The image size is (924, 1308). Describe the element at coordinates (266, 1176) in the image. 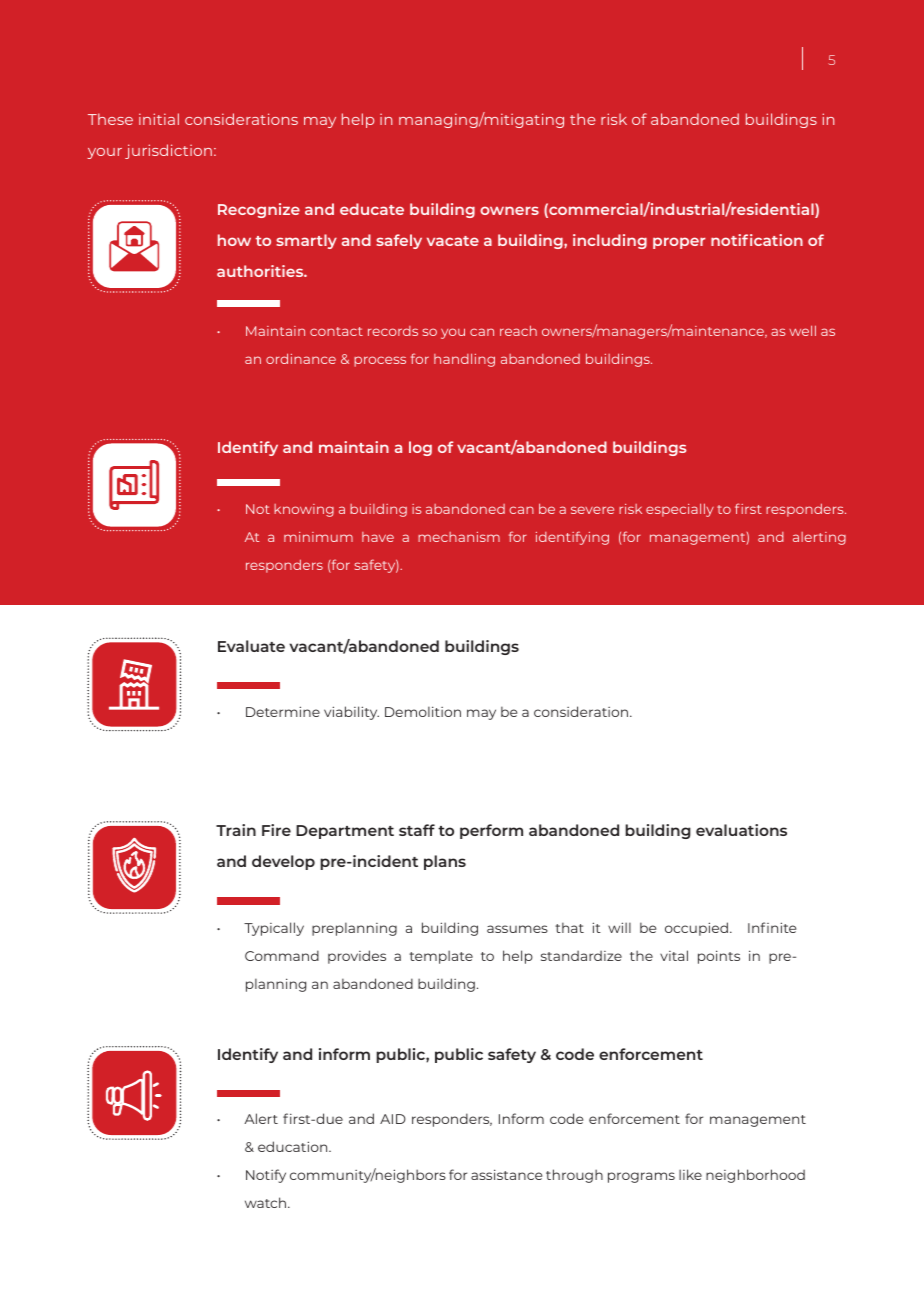

I see `Notify` at that location.
